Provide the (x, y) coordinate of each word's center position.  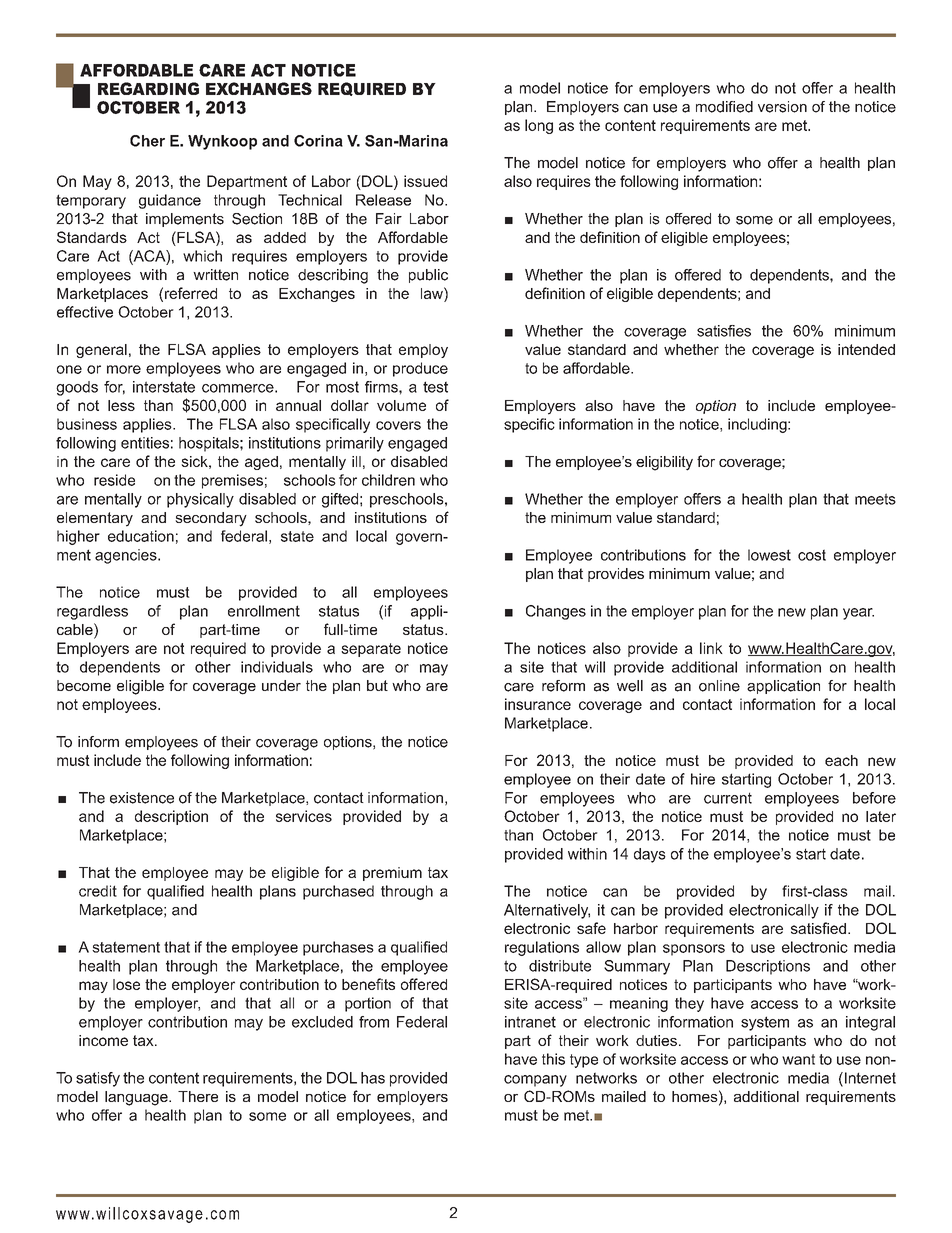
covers (398, 425)
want (798, 1059)
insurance (538, 704)
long (539, 126)
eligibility (664, 463)
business (87, 424)
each (841, 760)
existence (142, 798)
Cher (147, 141)
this (553, 1059)
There (198, 1096)
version (782, 107)
